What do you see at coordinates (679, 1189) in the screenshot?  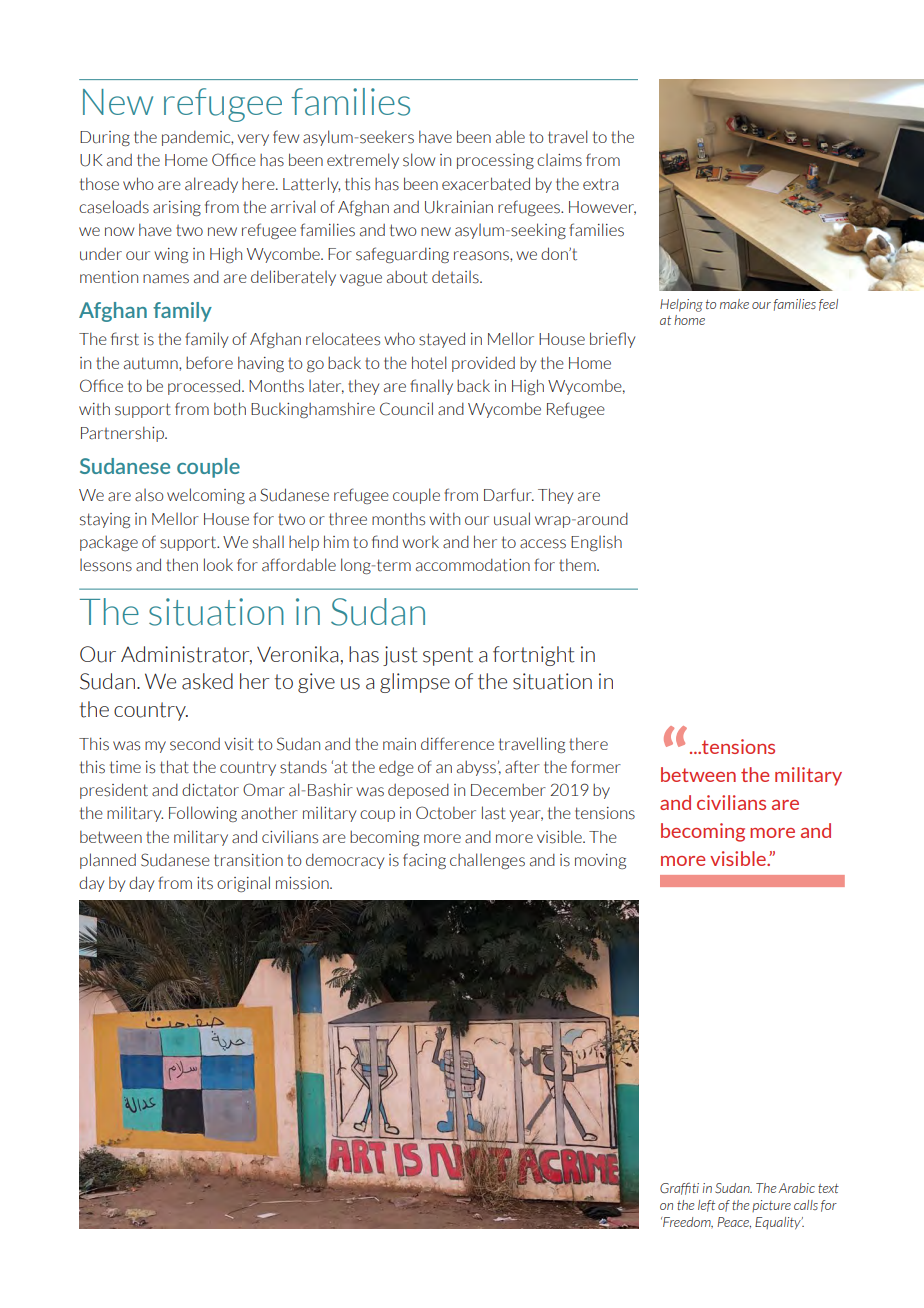 I see `Graffiti` at bounding box center [679, 1189].
